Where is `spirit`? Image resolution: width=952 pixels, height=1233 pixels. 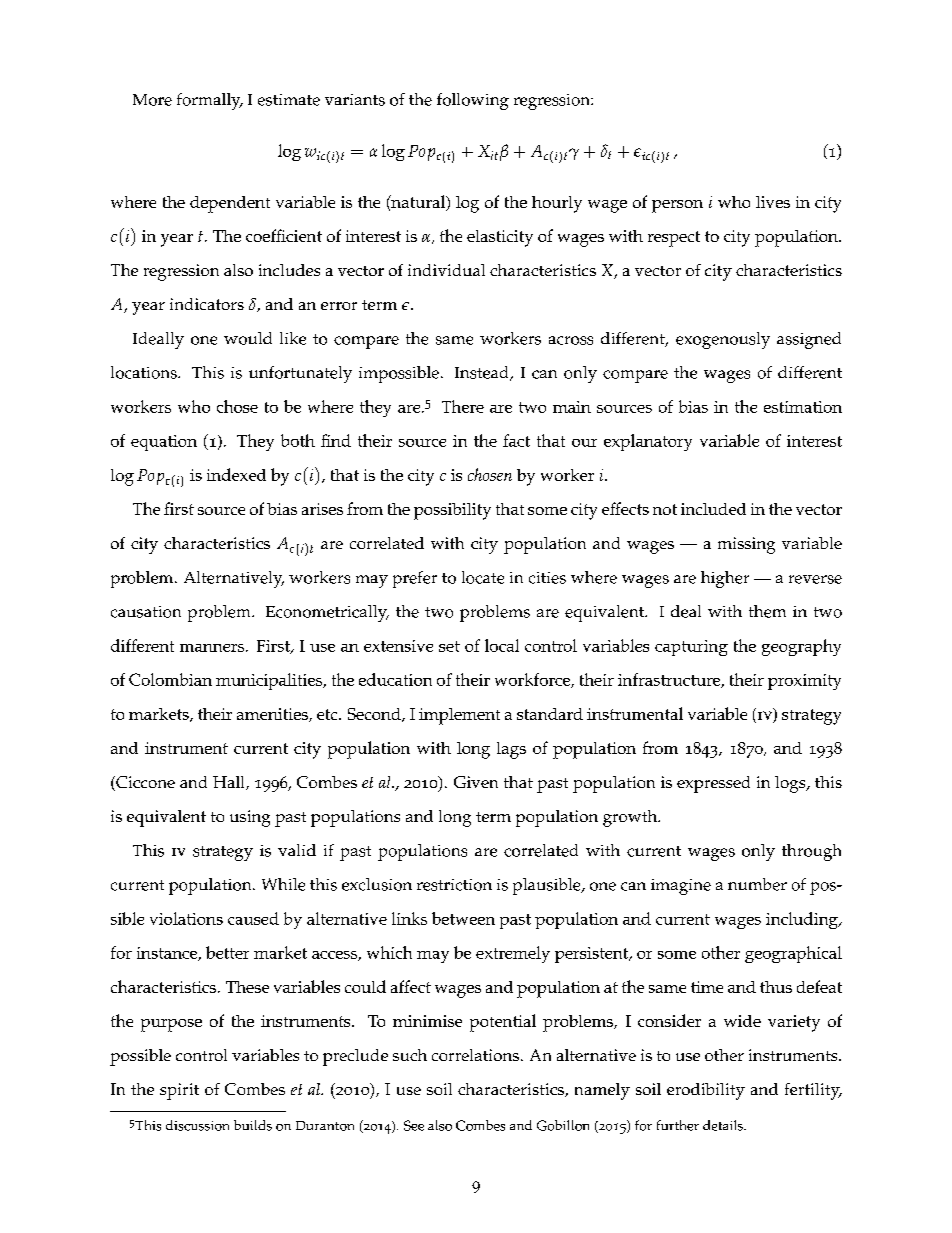 spirit is located at coordinates (179, 1091).
